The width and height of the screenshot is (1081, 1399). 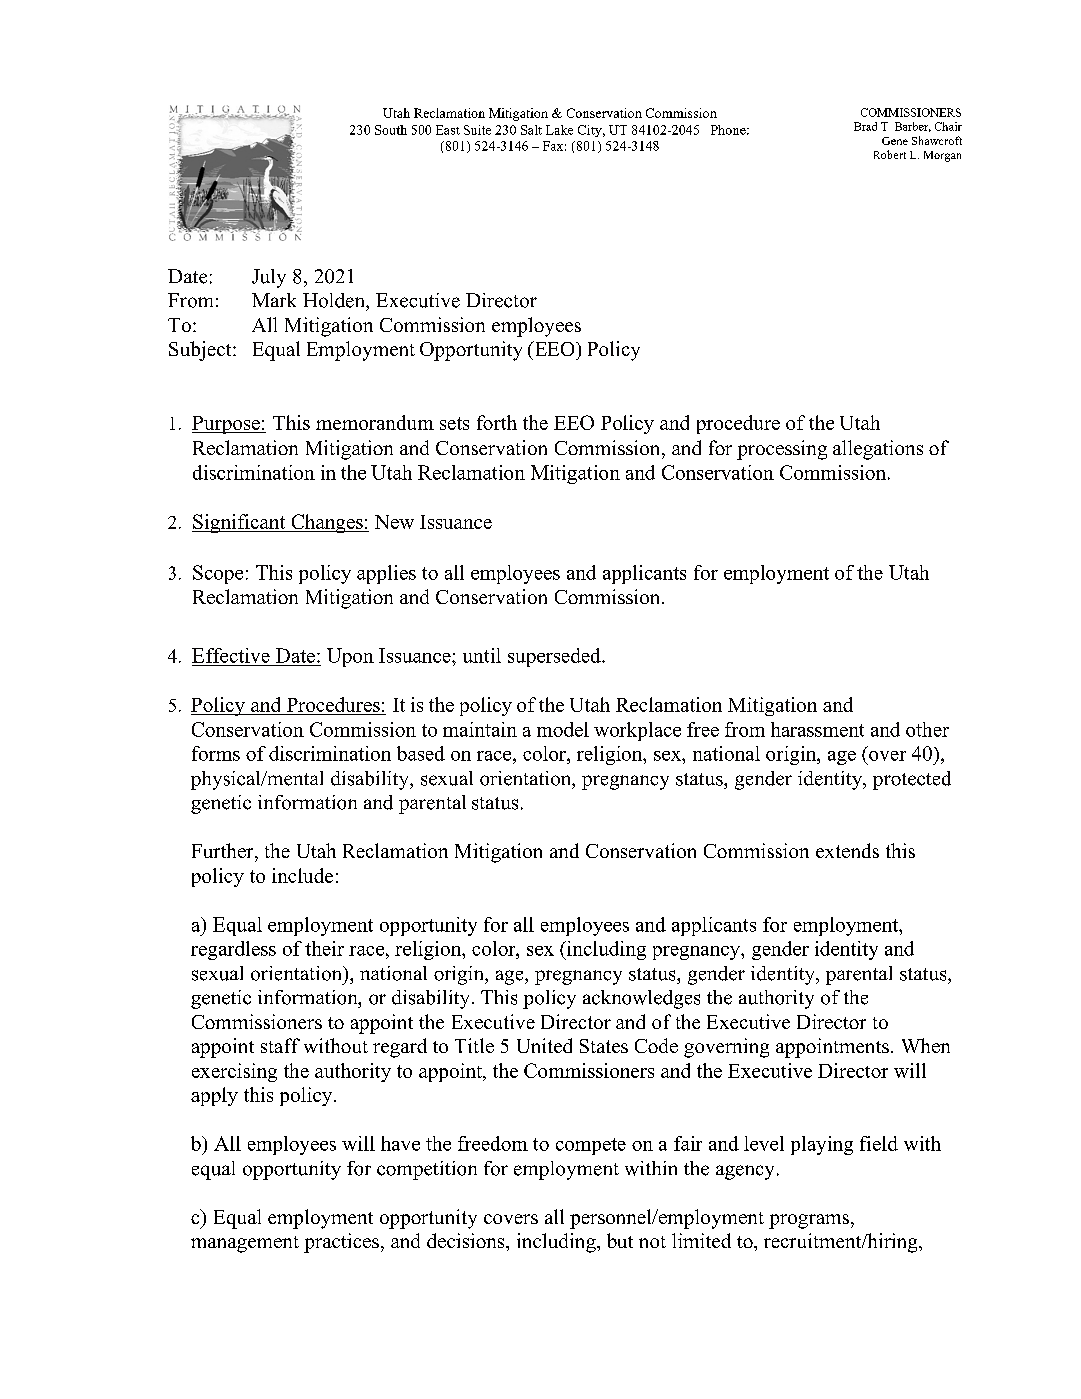 I want to click on programs, so click(x=809, y=1221).
